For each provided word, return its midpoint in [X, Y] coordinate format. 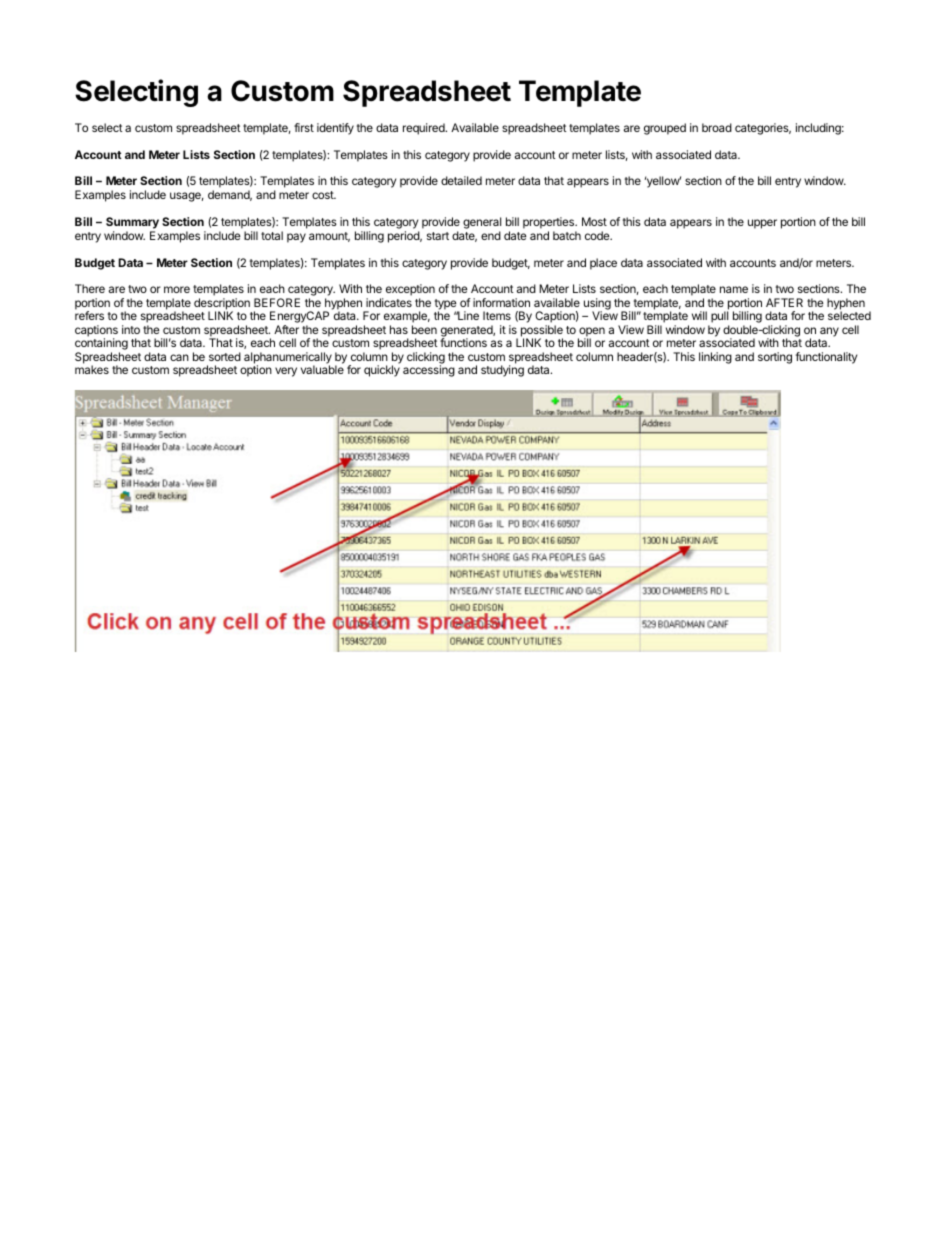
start [438, 236]
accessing [429, 371]
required [425, 129]
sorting [775, 358]
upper [762, 224]
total [272, 235]
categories [763, 129]
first [304, 127]
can [179, 357]
